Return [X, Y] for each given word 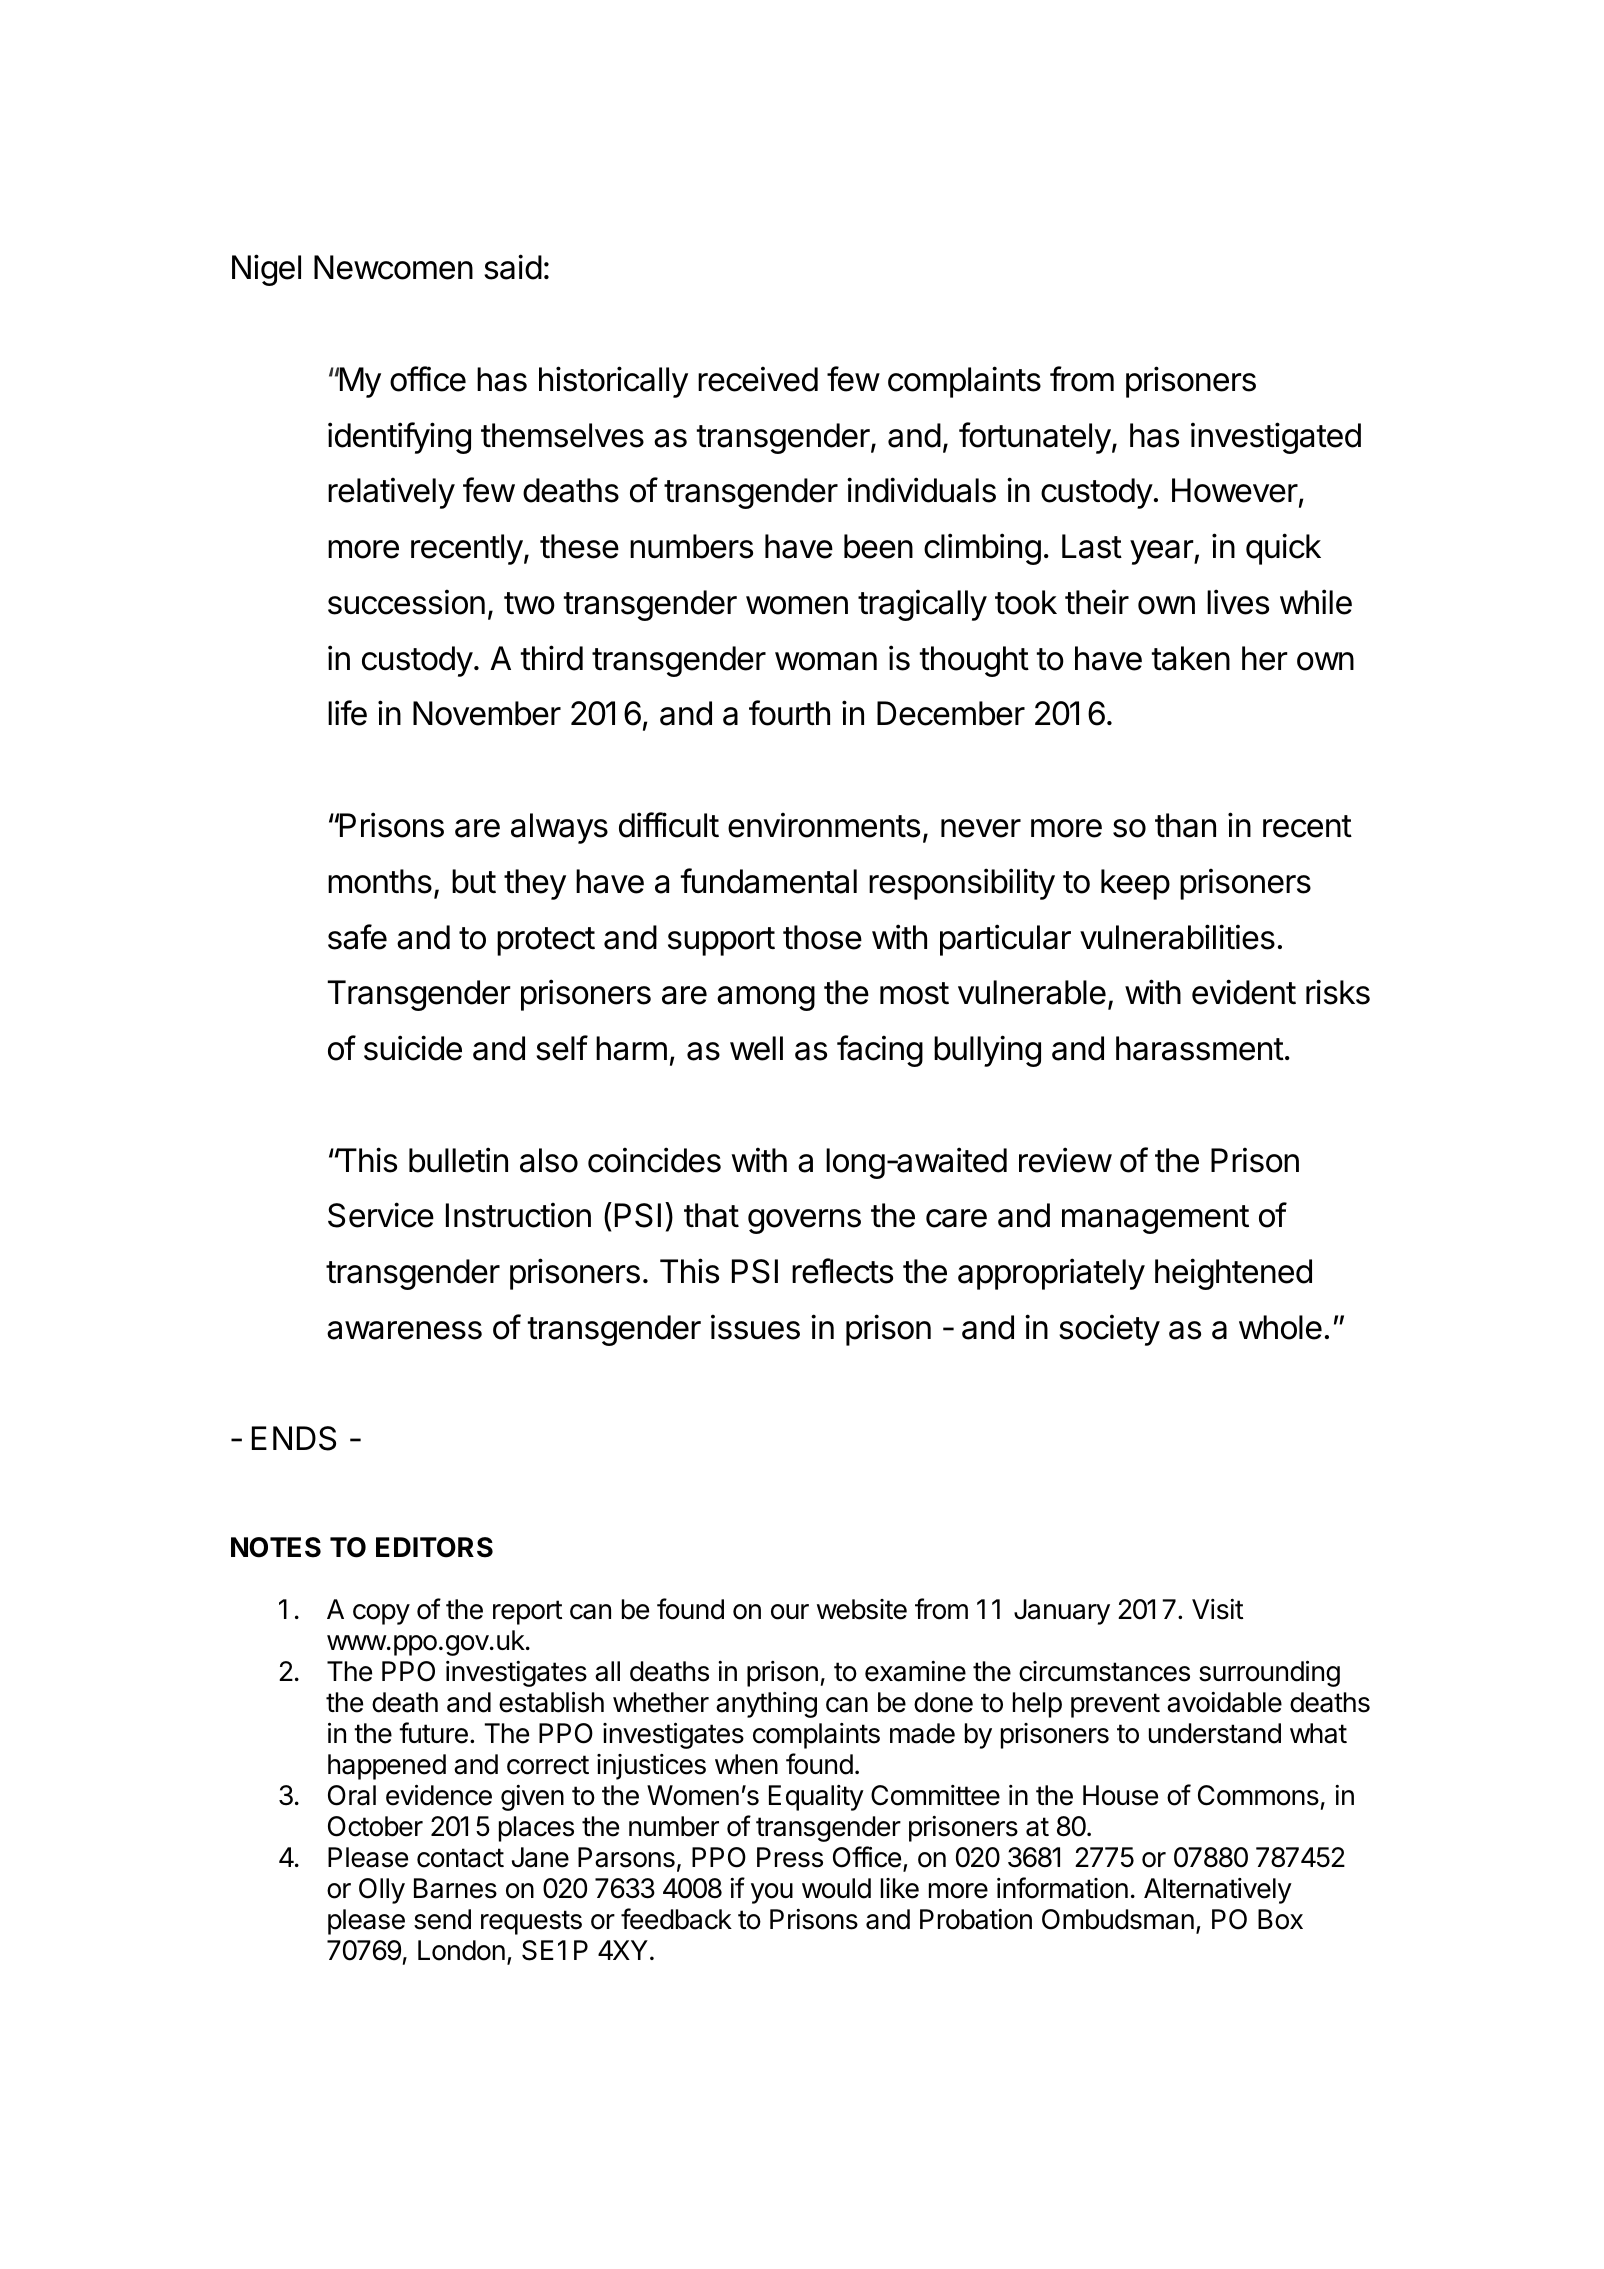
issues [755, 1327]
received [758, 379]
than [1185, 825]
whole [1280, 1327]
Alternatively [1218, 1891]
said [513, 267]
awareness [404, 1330]
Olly [382, 1891]
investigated [1276, 438]
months [380, 881]
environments [824, 825]
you [772, 1893]
